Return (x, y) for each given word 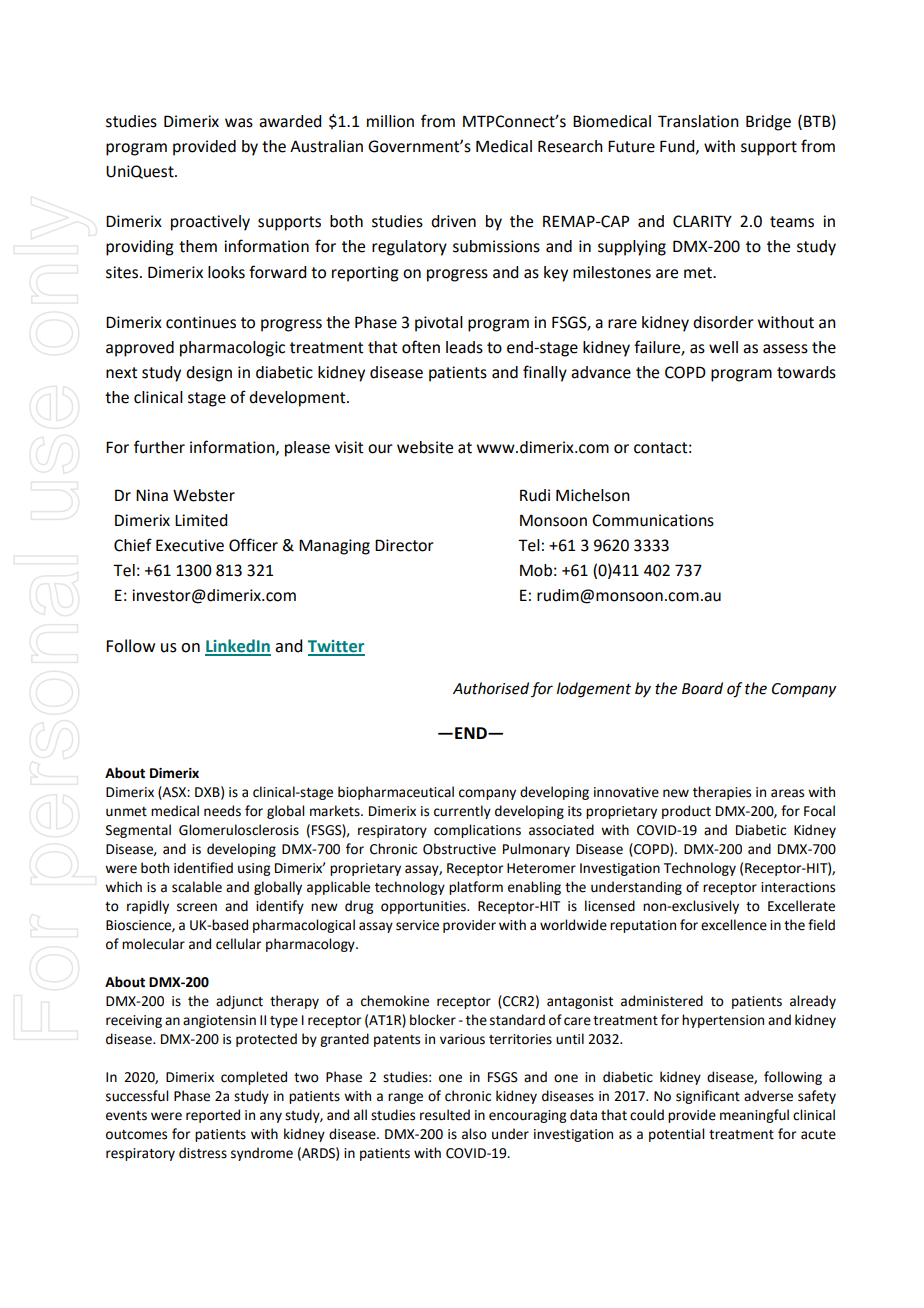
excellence (734, 925)
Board (702, 688)
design (209, 374)
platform (476, 888)
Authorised (491, 688)
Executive (190, 545)
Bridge (768, 123)
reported (213, 1116)
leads (464, 347)
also (474, 1134)
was (239, 123)
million (390, 121)
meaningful (754, 1116)
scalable (197, 887)
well (723, 347)
